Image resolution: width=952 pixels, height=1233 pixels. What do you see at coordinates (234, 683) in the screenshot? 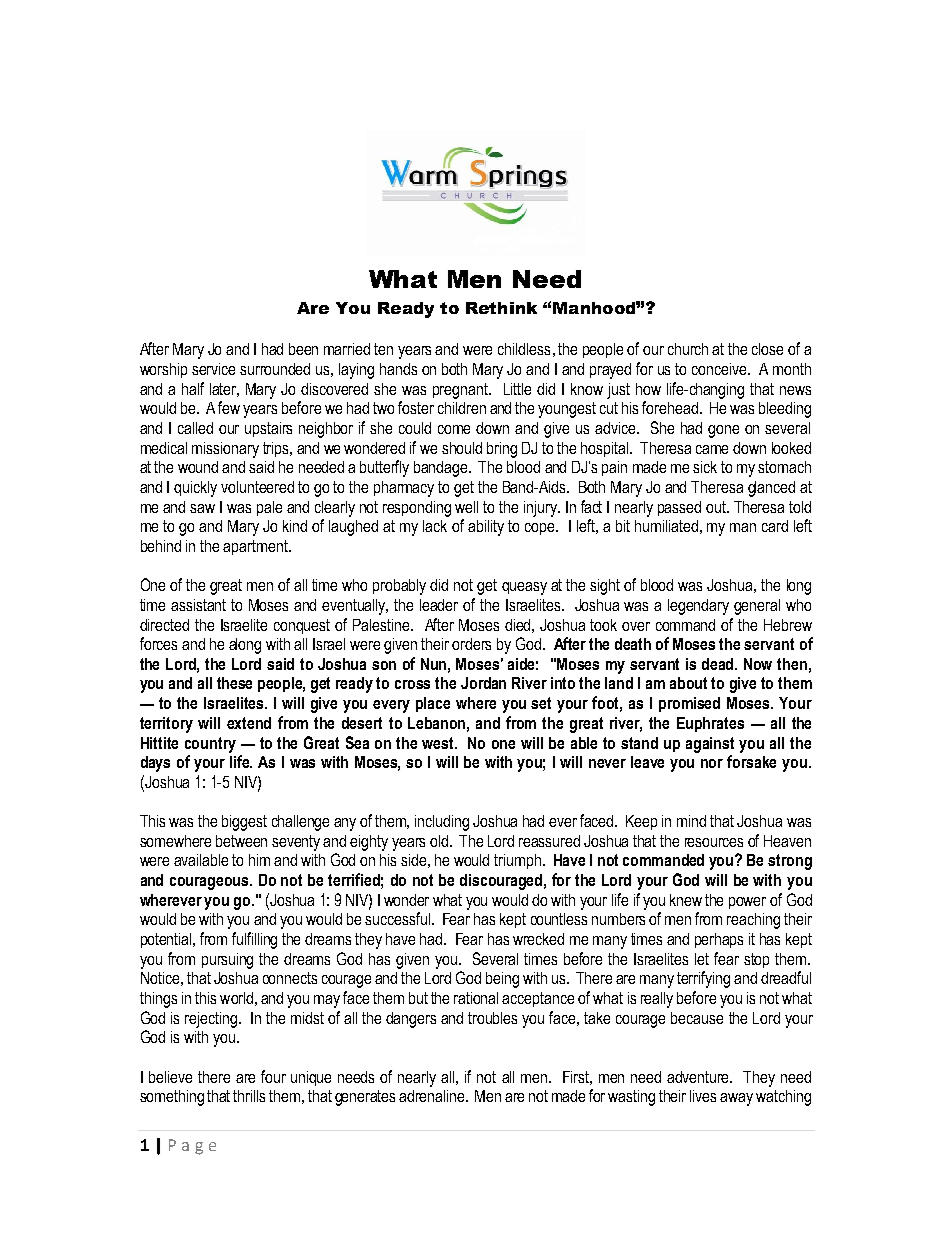
I see `these` at bounding box center [234, 683].
